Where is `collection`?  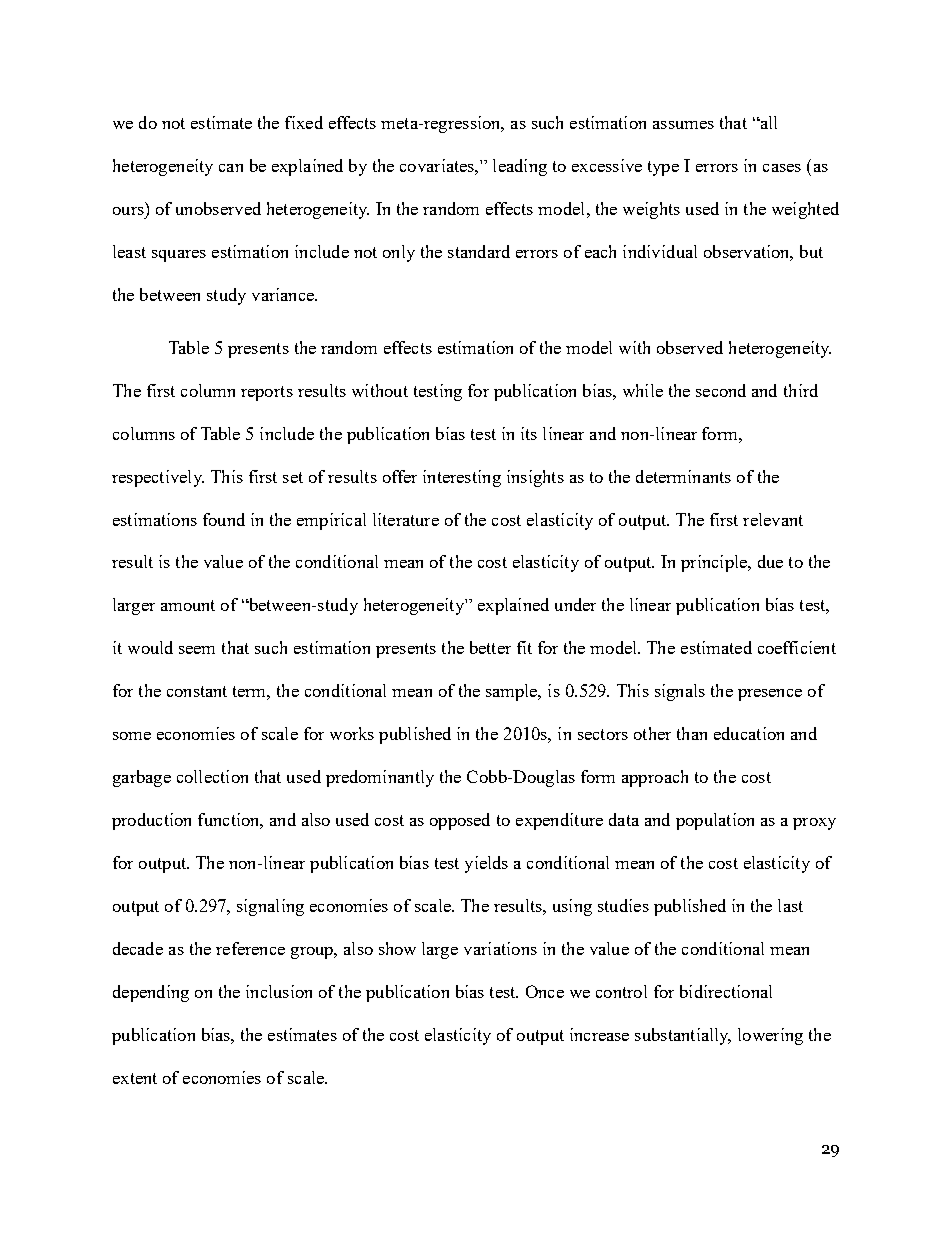
collection is located at coordinates (212, 776).
